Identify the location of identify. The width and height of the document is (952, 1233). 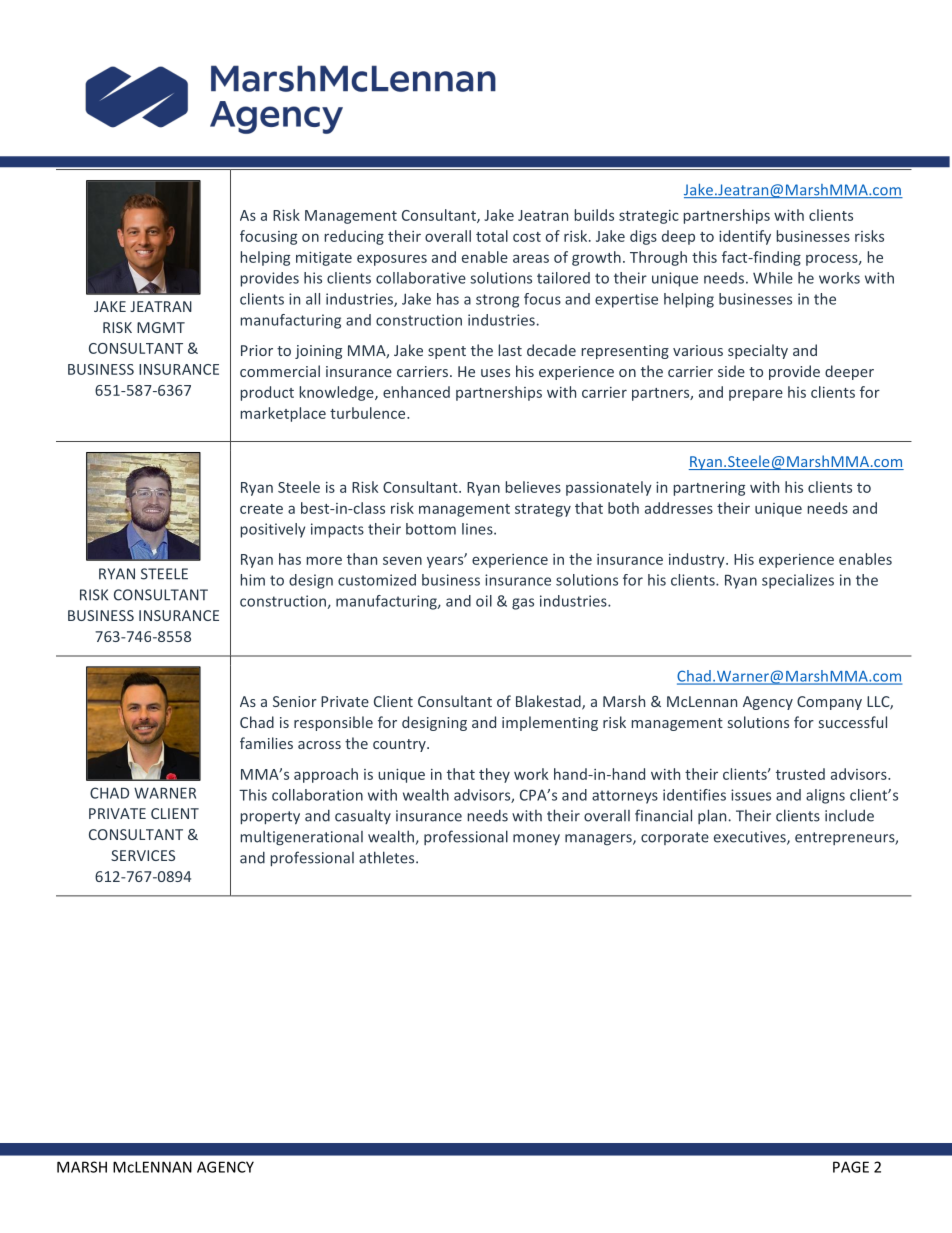
(745, 237).
